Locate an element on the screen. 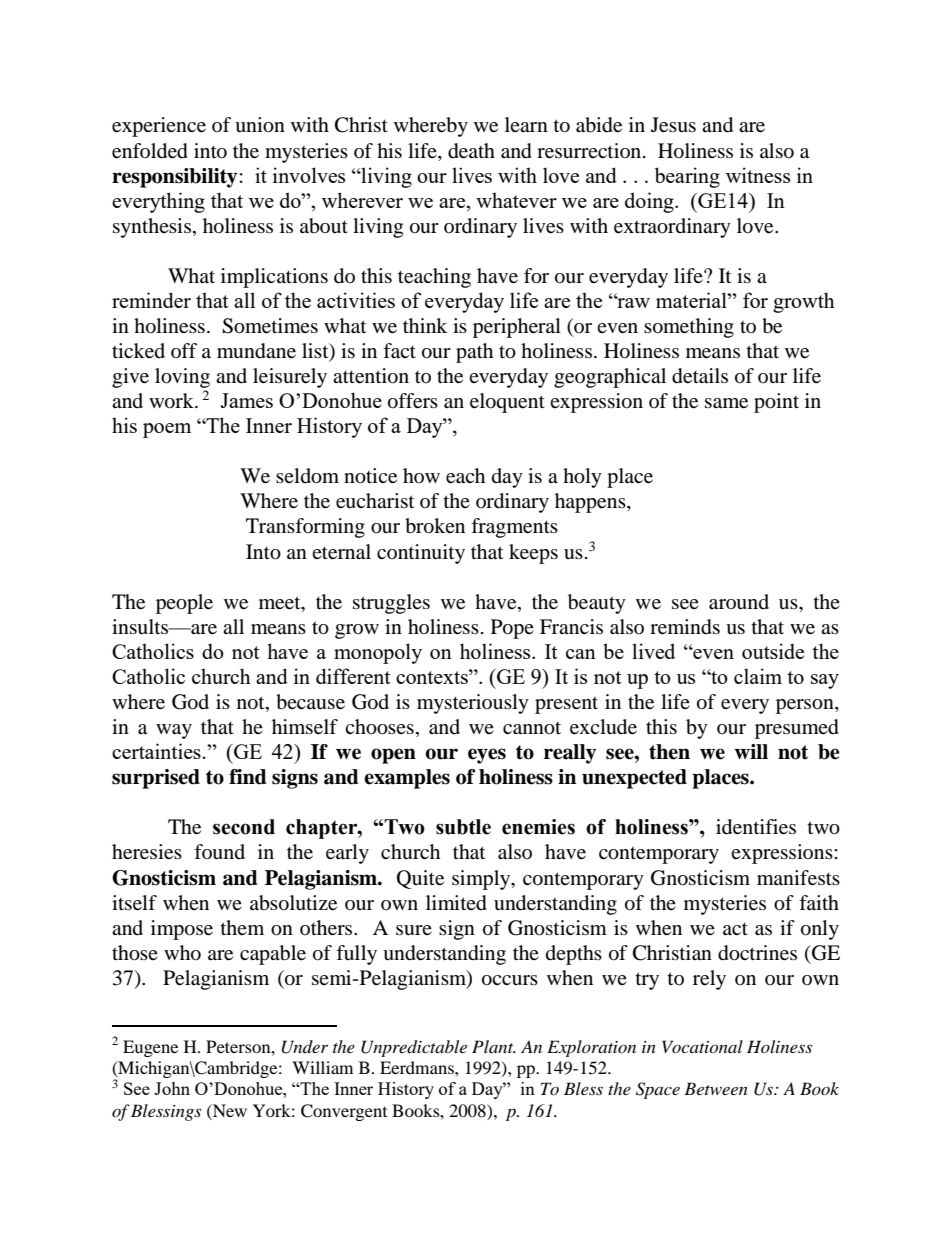 Image resolution: width=952 pixels, height=1233 pixels. responsibility is located at coordinates (174, 178).
